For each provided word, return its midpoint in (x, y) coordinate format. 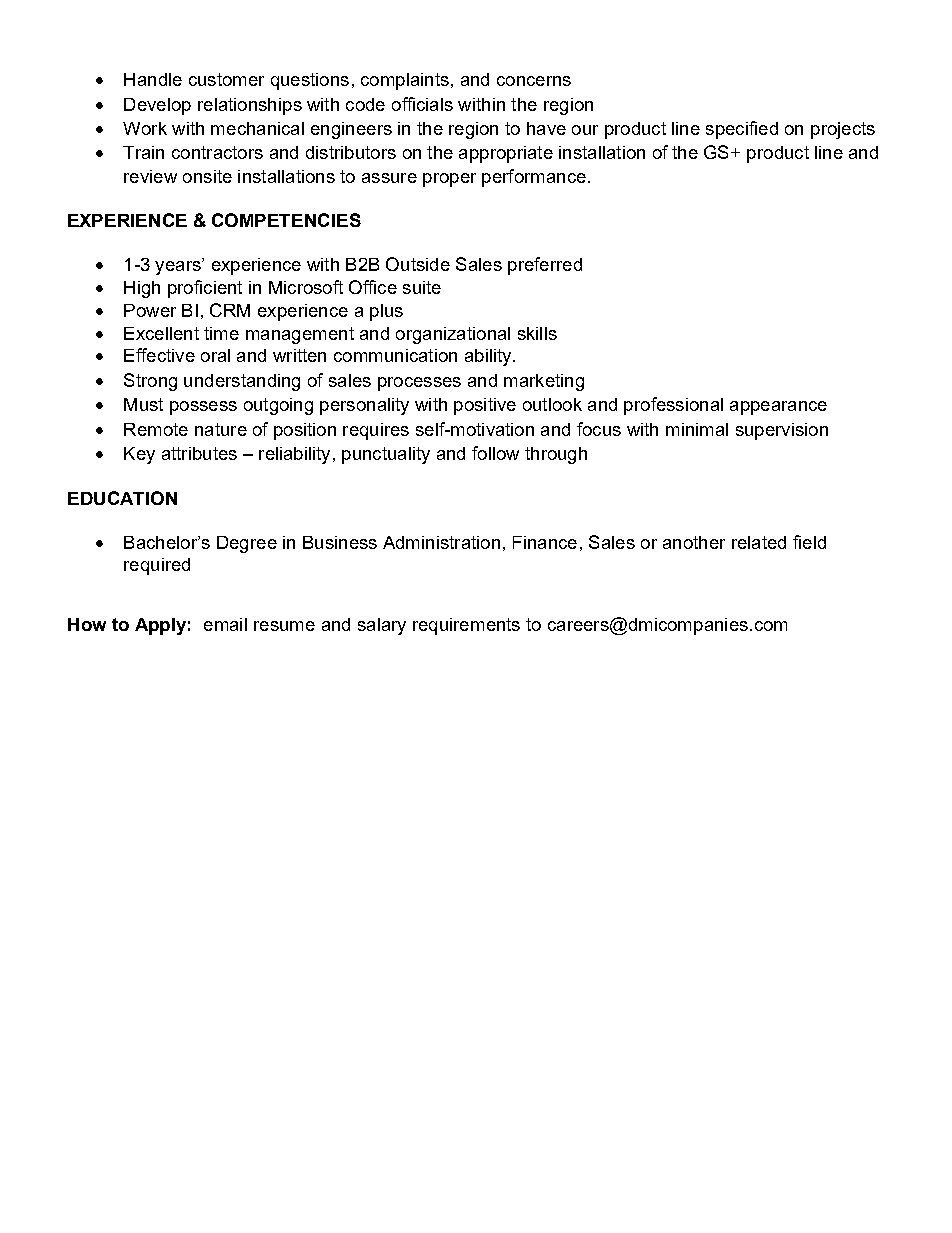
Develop (157, 106)
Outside (418, 264)
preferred (545, 266)
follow (495, 453)
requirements (466, 626)
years (179, 268)
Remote (156, 429)
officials (422, 104)
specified (742, 130)
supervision (782, 431)
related (759, 542)
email (225, 624)
